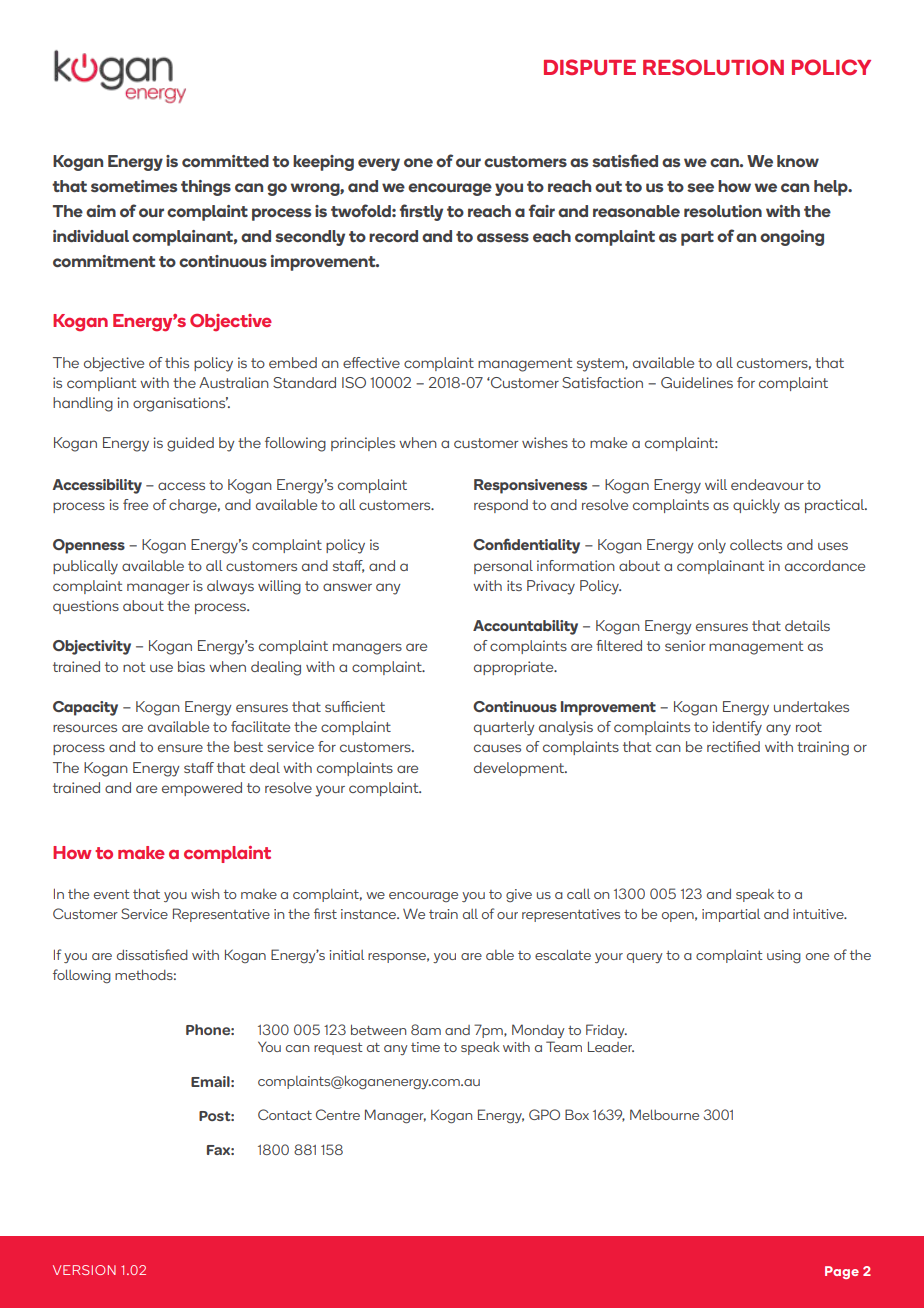  I want to click on event, so click(112, 894).
